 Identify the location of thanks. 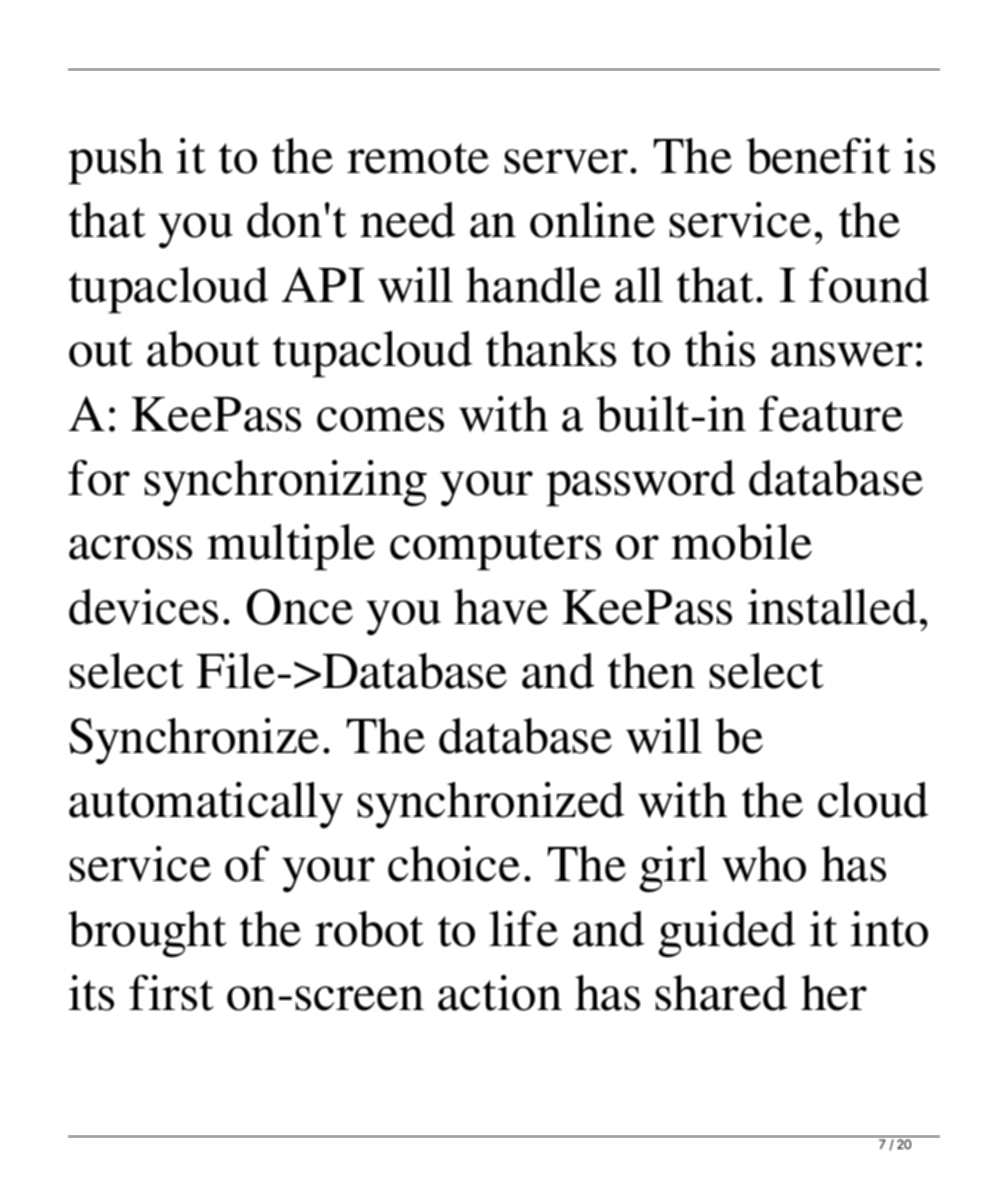
(551, 349).
